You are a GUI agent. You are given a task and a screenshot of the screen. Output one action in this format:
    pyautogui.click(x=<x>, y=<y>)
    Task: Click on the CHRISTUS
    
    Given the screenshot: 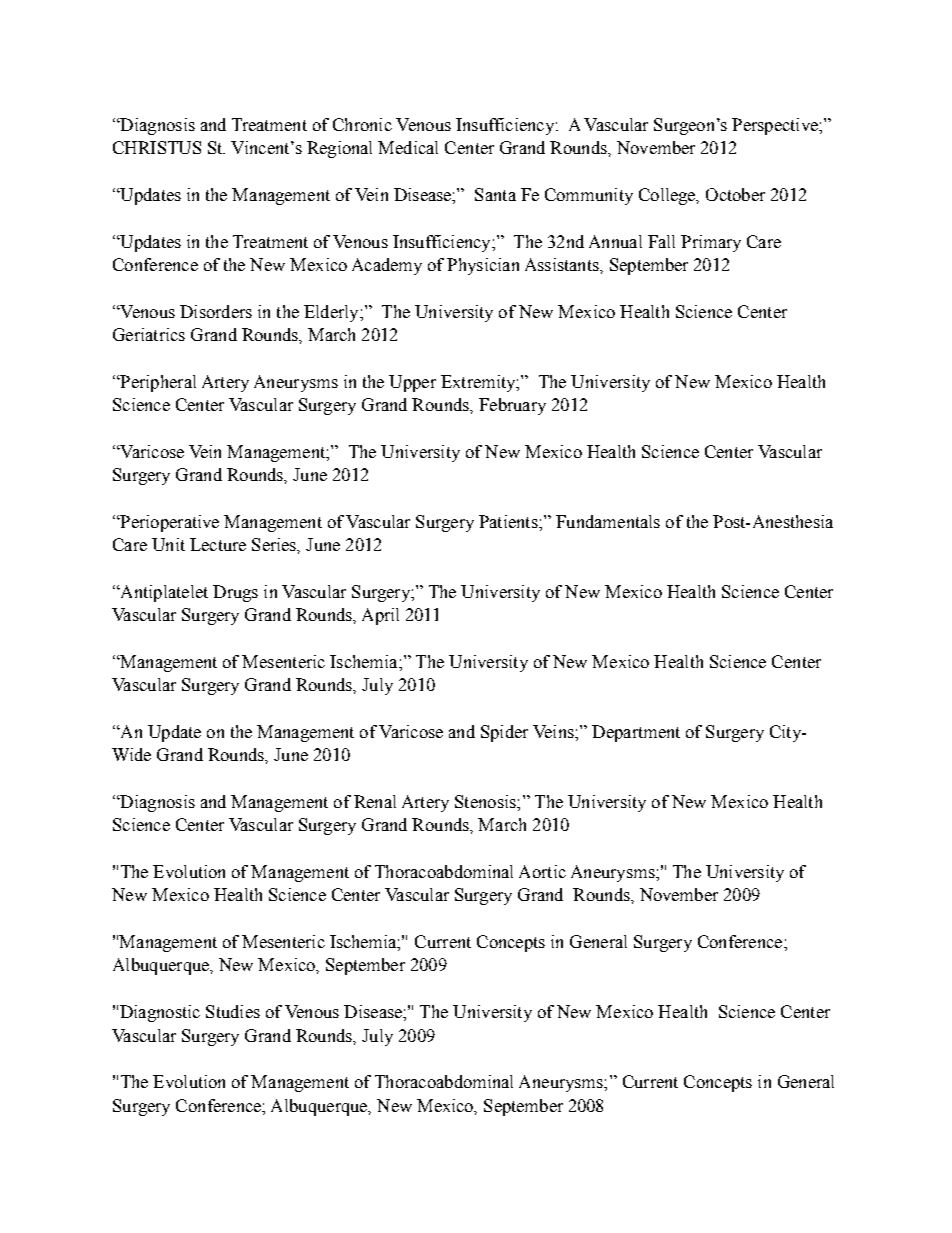 What is the action you would take?
    pyautogui.click(x=157, y=147)
